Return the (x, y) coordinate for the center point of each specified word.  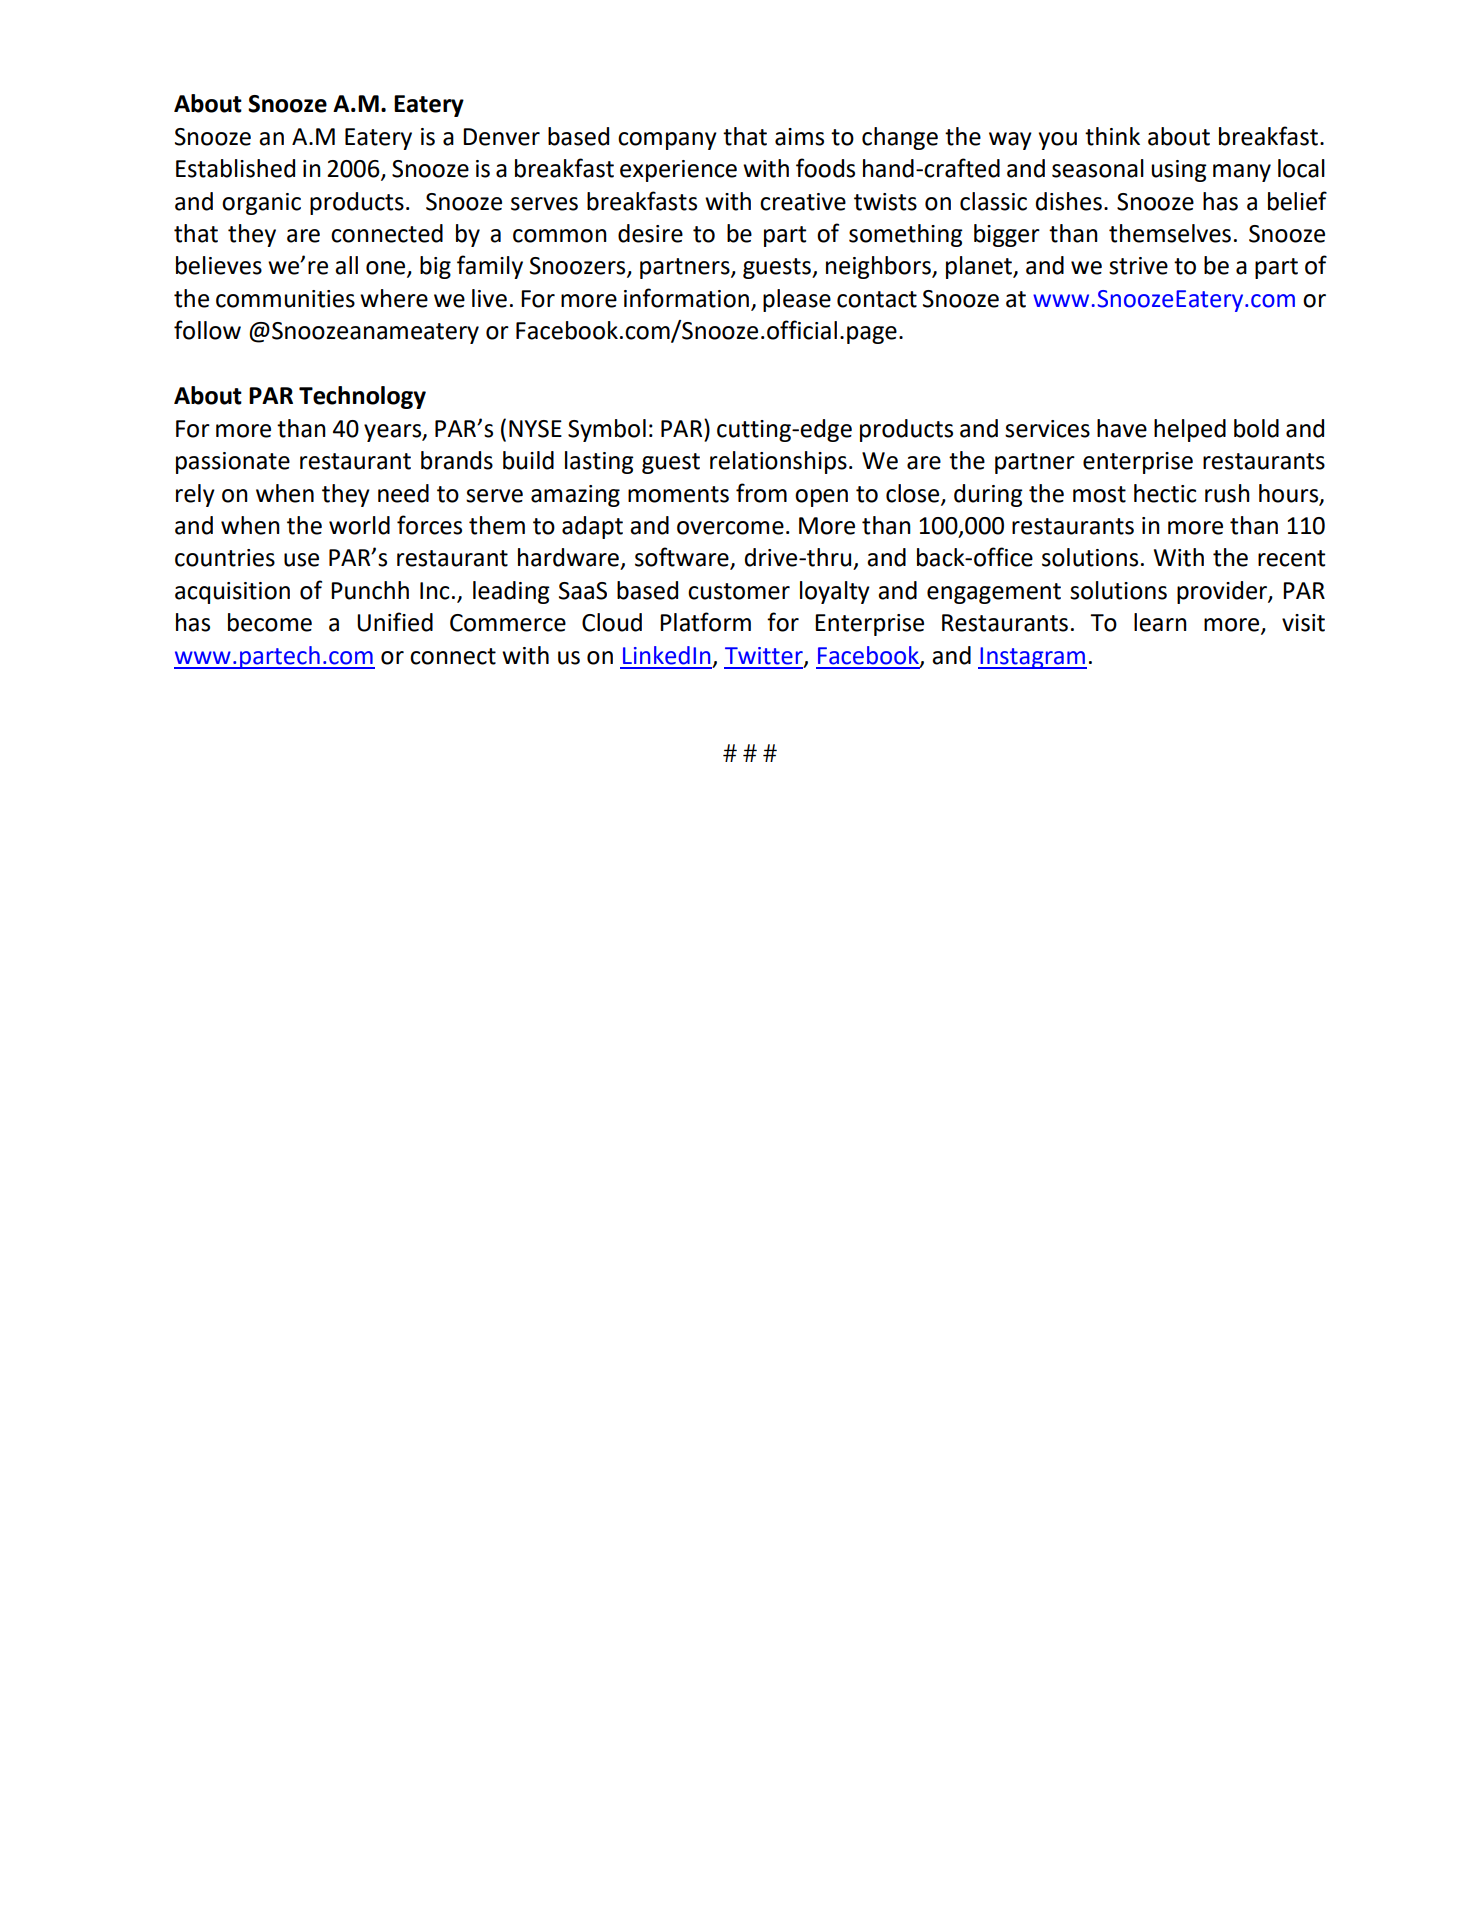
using (1179, 171)
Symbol (607, 430)
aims (799, 137)
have (1122, 428)
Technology (362, 397)
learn (1160, 622)
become (270, 622)
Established (235, 168)
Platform (705, 622)
